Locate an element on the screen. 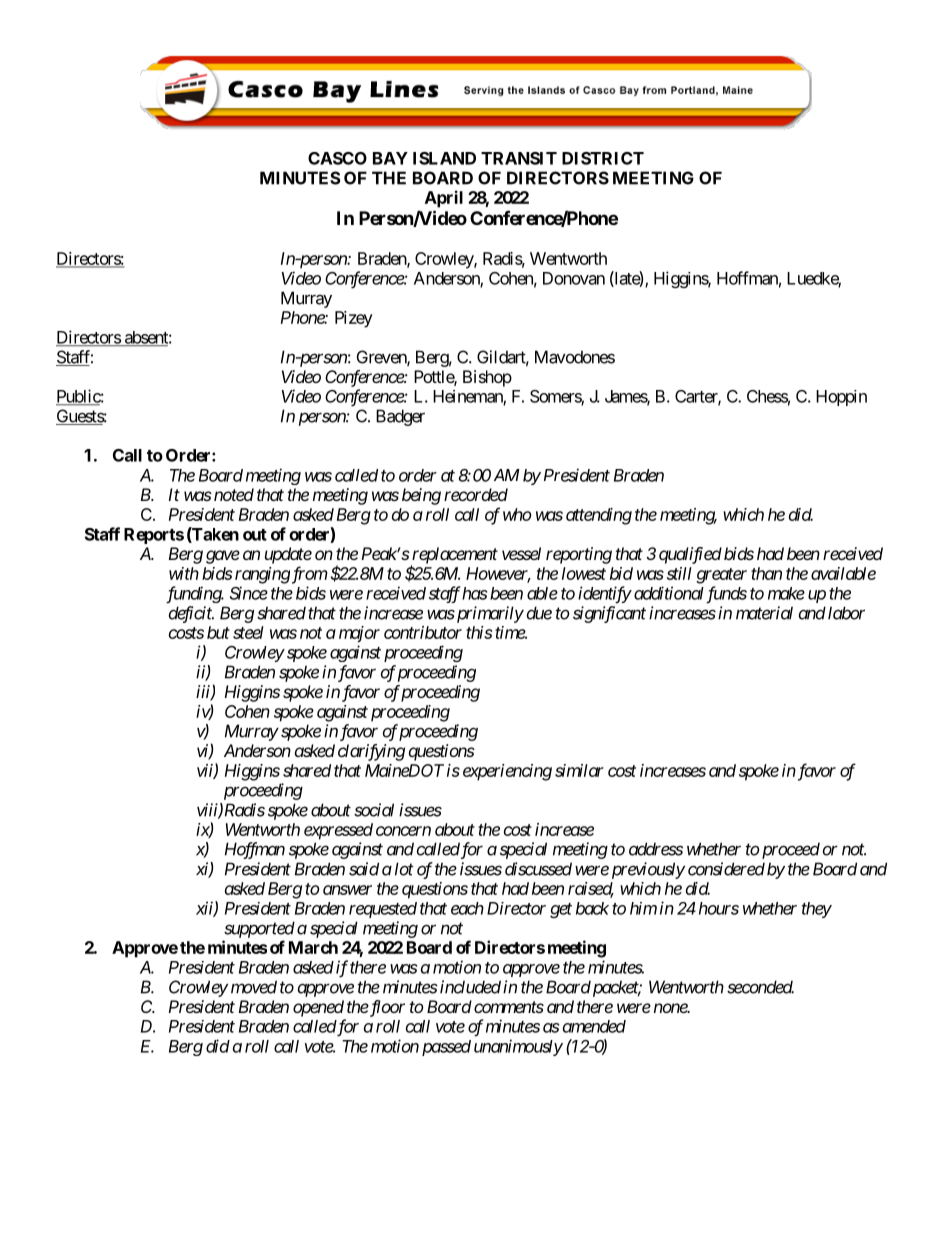 Image resolution: width=952 pixels, height=1233 pixels. moved is located at coordinates (254, 987).
